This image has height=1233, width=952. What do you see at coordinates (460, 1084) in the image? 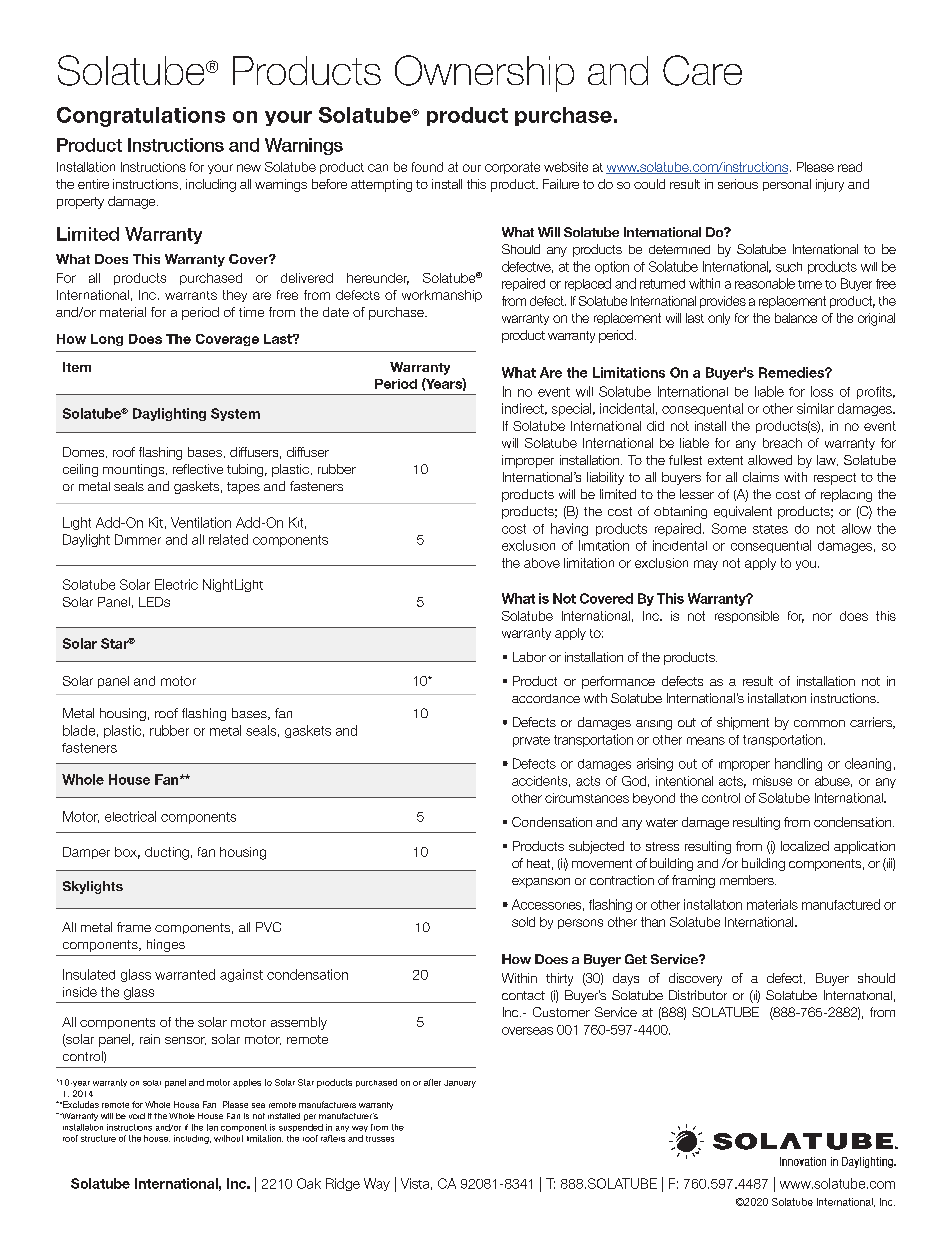
I see `January` at bounding box center [460, 1084].
